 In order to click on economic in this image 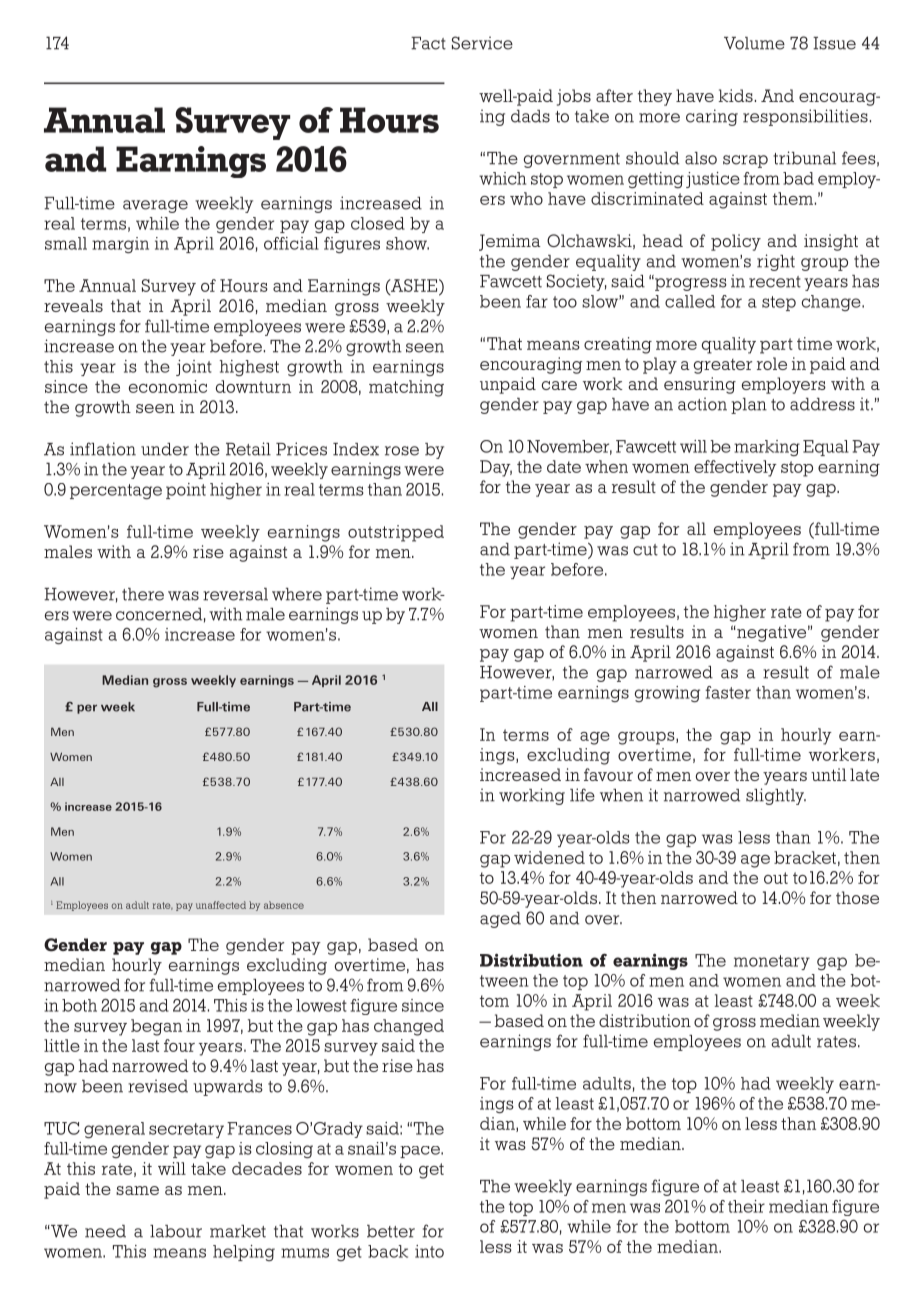, I will do `click(168, 386)`.
